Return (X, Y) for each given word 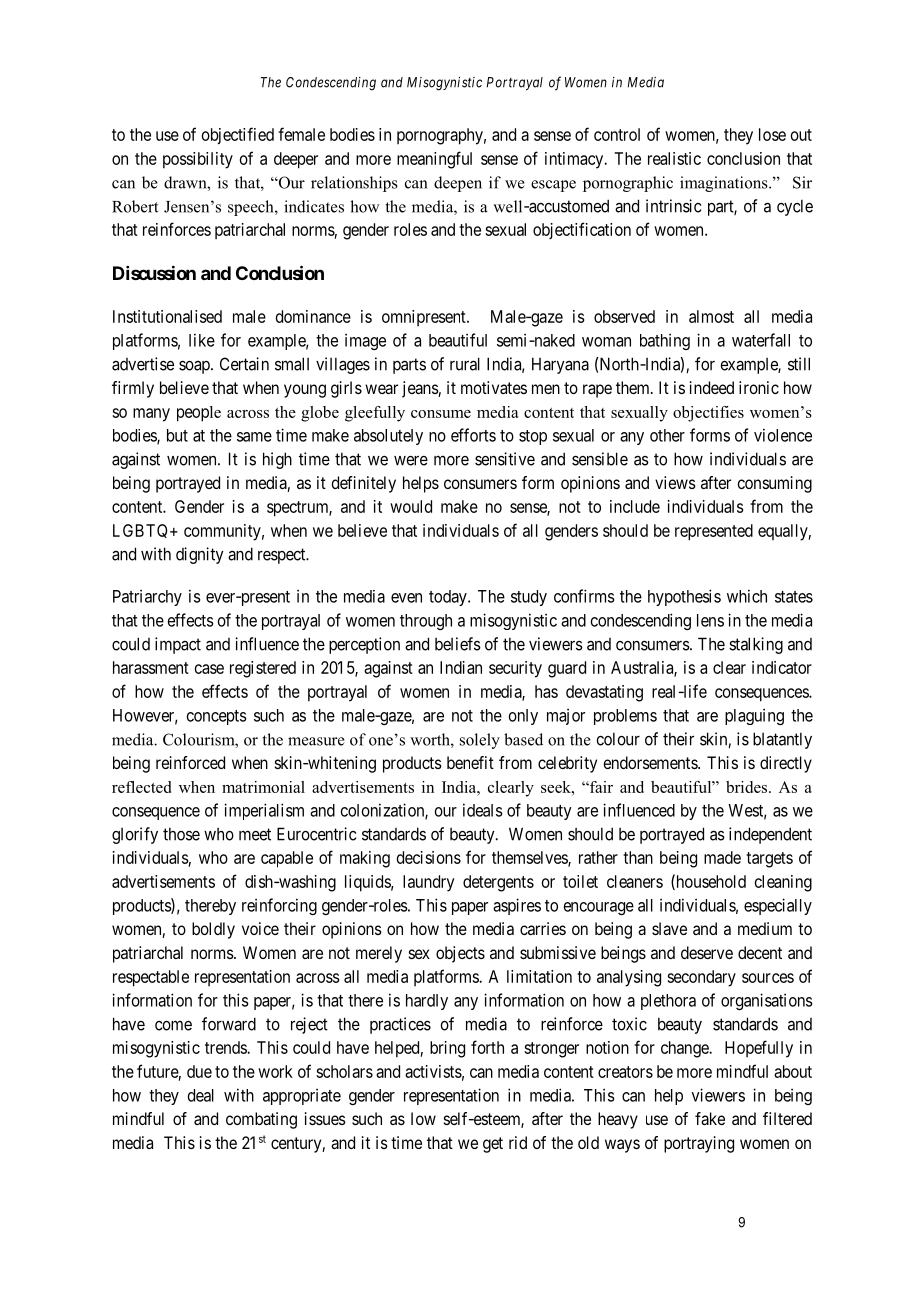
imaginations (725, 184)
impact (178, 645)
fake (710, 1118)
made (722, 857)
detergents (498, 883)
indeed (712, 387)
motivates (494, 387)
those (181, 834)
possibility (198, 160)
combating (261, 1120)
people (199, 414)
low (423, 1118)
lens (710, 620)
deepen (458, 184)
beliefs (458, 644)
